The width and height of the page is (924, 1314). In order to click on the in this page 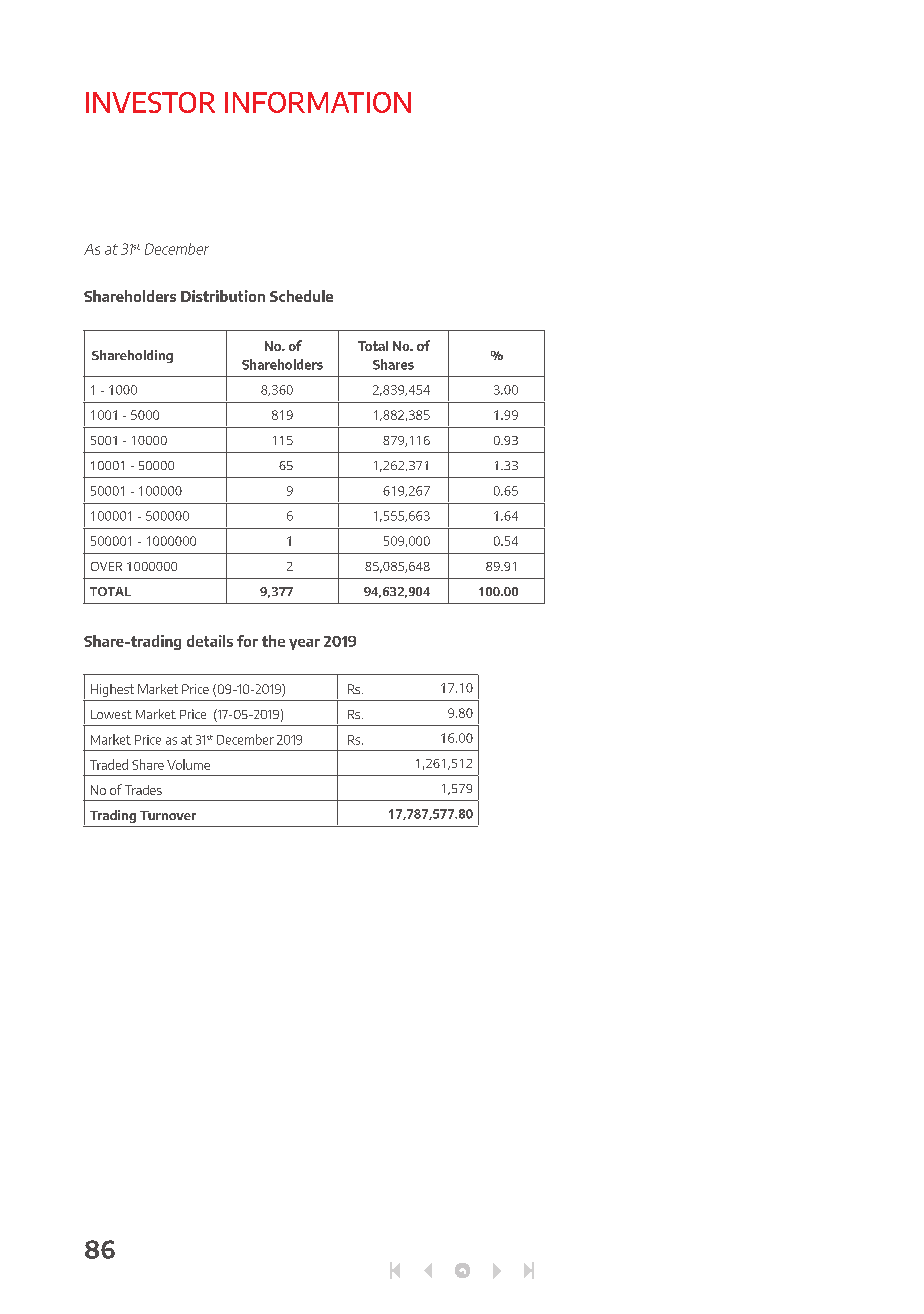, I will do `click(273, 641)`.
